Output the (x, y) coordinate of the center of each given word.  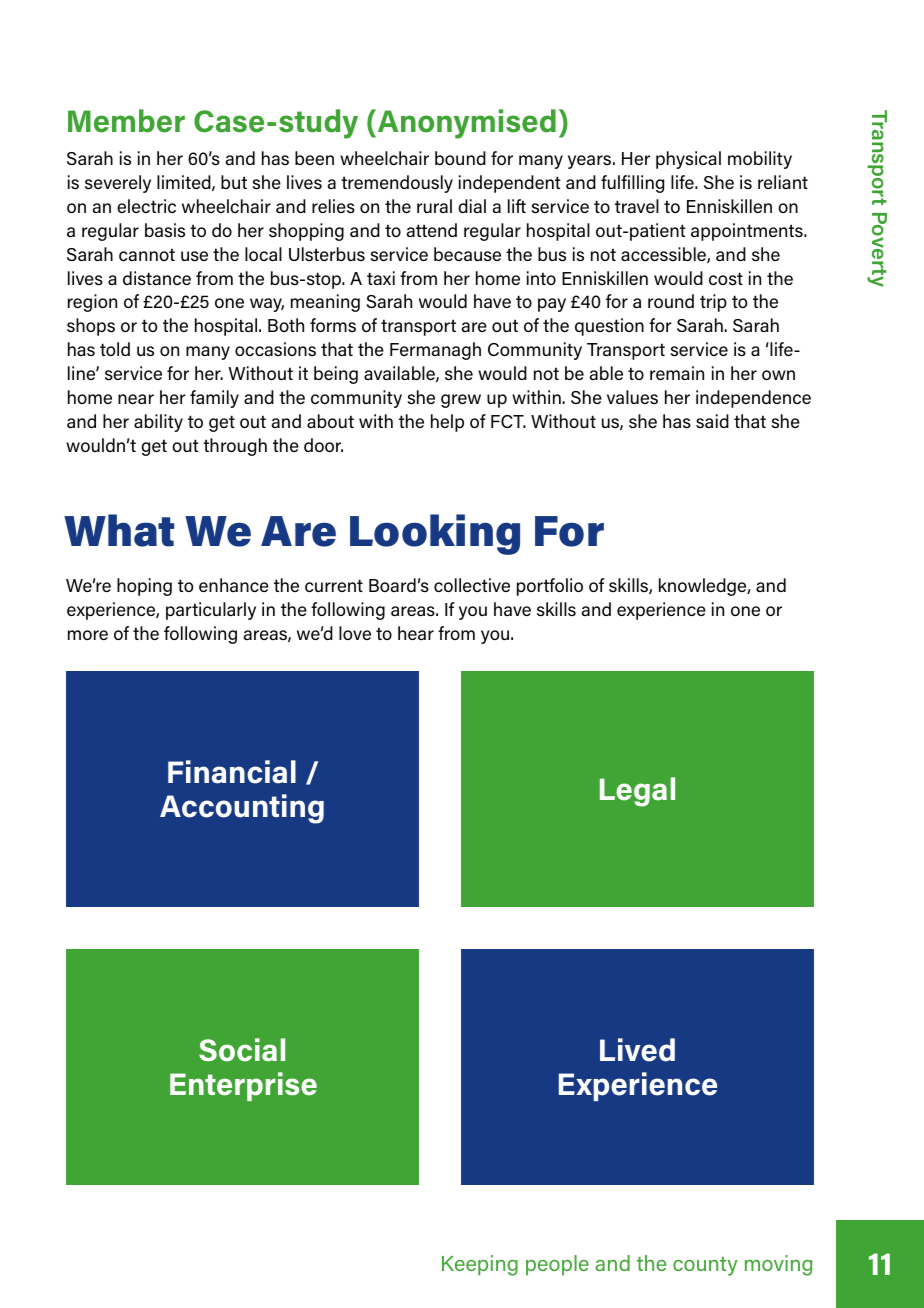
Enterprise (243, 1086)
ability (158, 423)
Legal (637, 792)
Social (242, 1050)
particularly (211, 611)
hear (416, 633)
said (712, 421)
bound (460, 158)
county (705, 1266)
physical (688, 160)
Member (126, 121)
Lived (637, 1050)
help (447, 423)
